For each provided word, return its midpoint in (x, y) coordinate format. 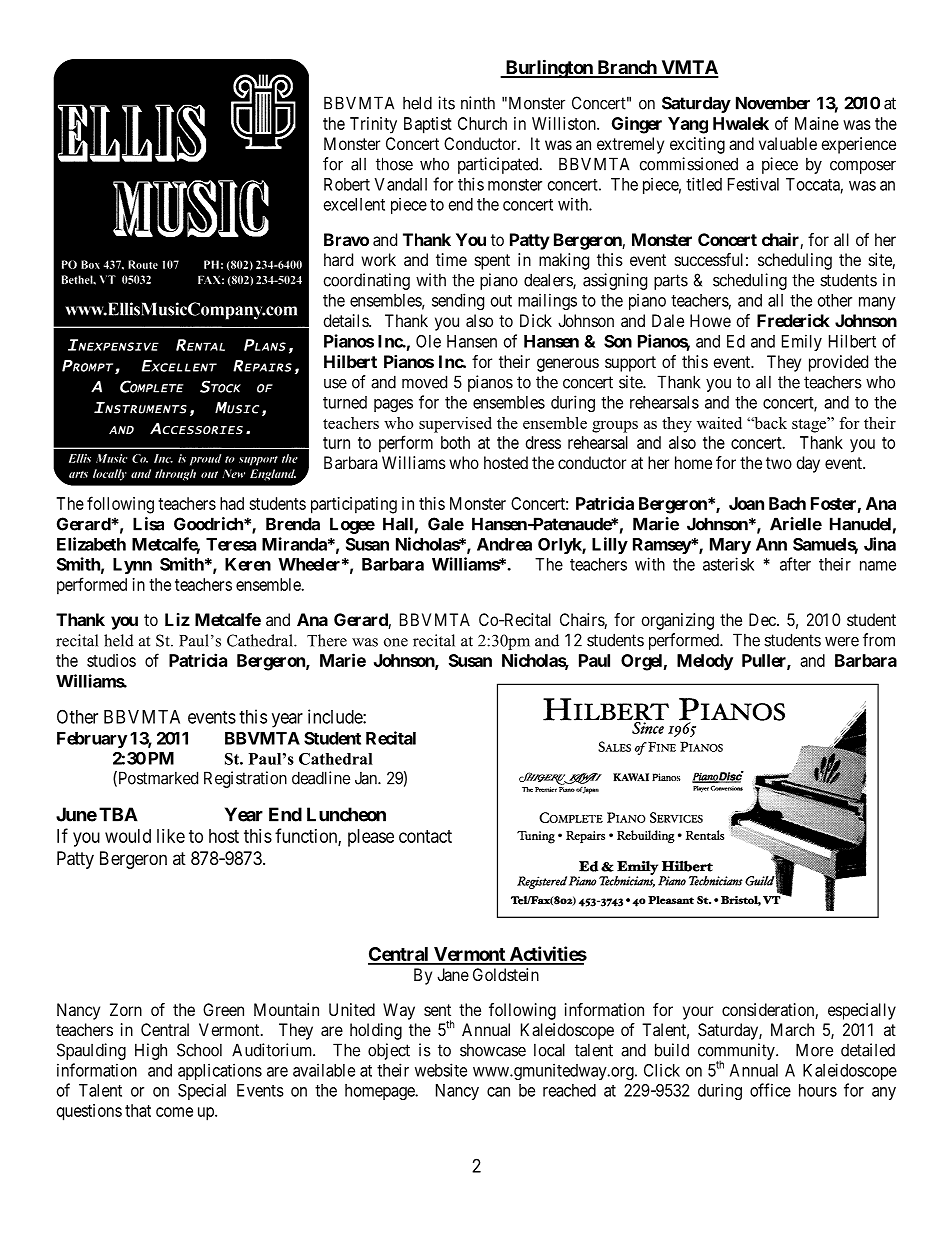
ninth (478, 103)
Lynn (132, 566)
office (770, 1090)
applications (220, 1071)
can (498, 1092)
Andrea (504, 544)
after (795, 564)
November (773, 103)
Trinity (373, 125)
